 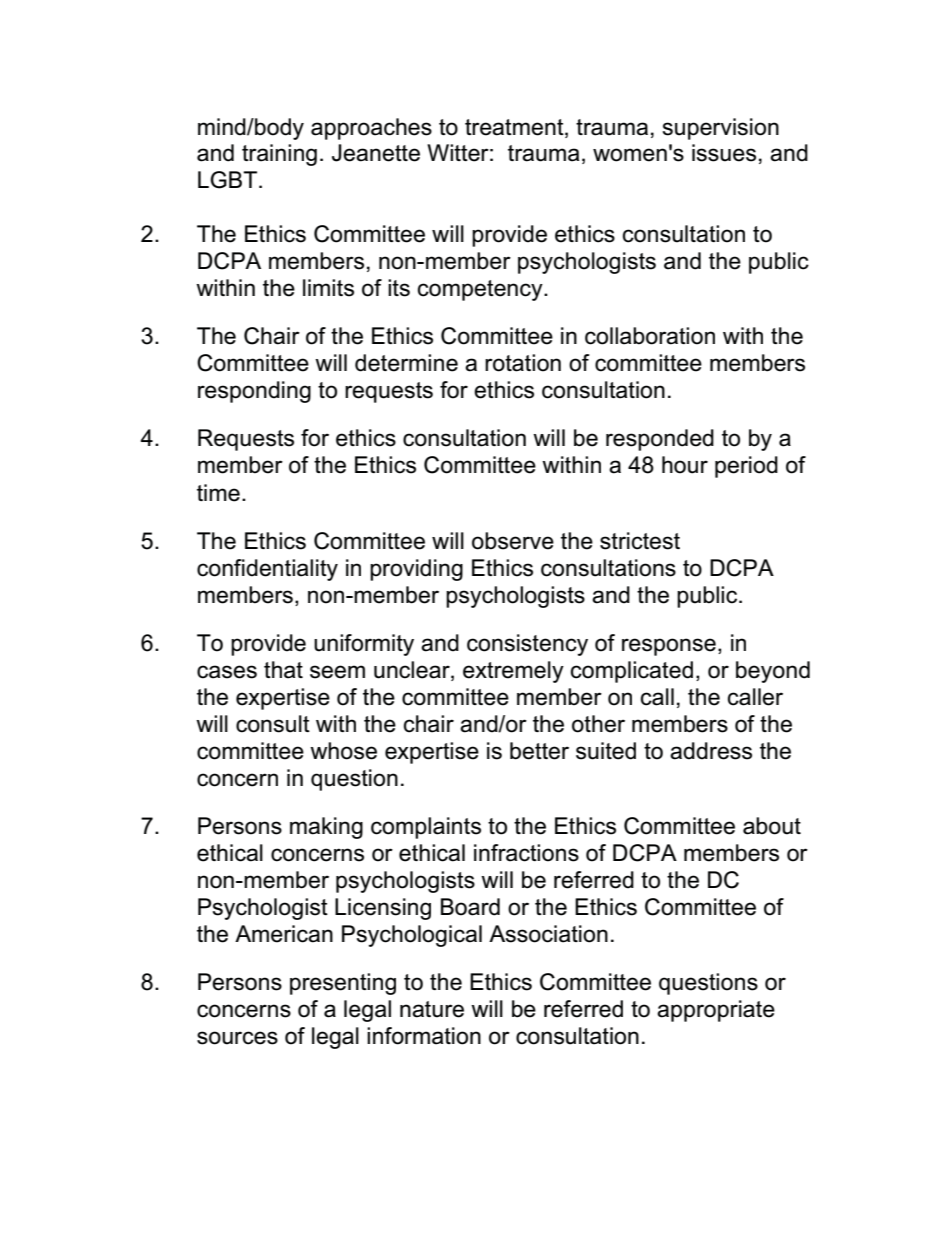 What do you see at coordinates (237, 1038) in the image?
I see `sources` at bounding box center [237, 1038].
